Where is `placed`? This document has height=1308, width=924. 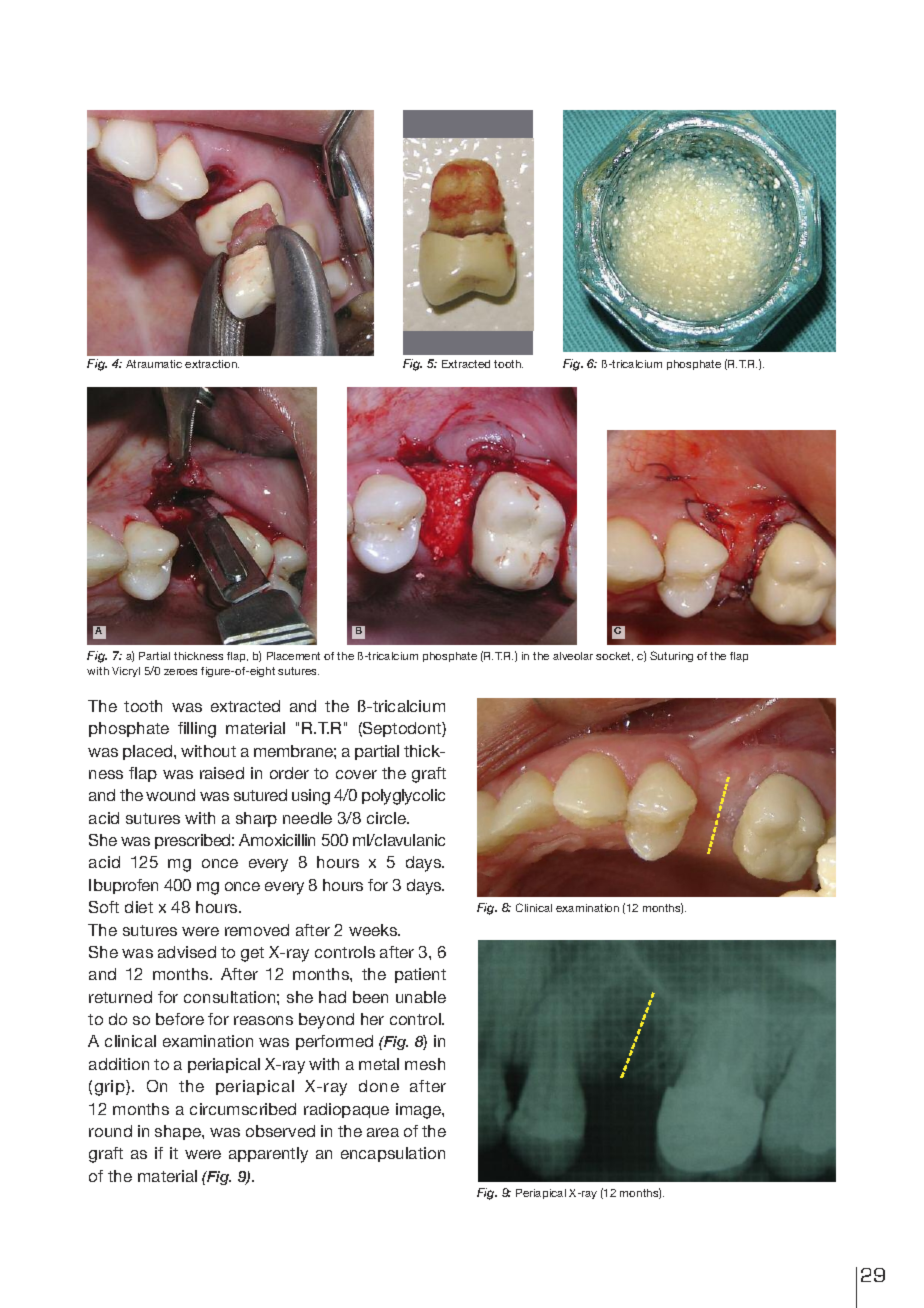
placed is located at coordinates (149, 752).
